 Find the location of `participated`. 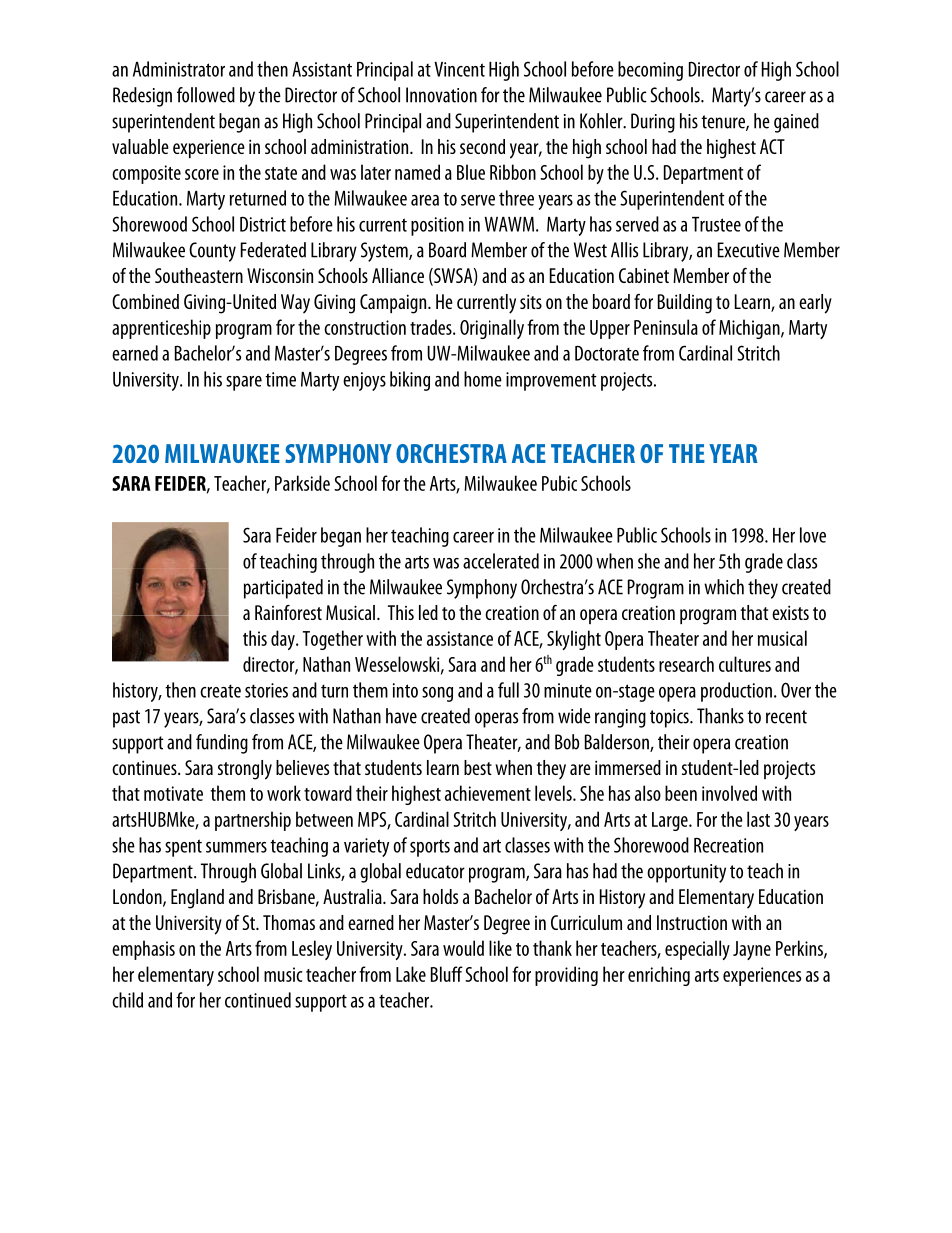

participated is located at coordinates (283, 589).
